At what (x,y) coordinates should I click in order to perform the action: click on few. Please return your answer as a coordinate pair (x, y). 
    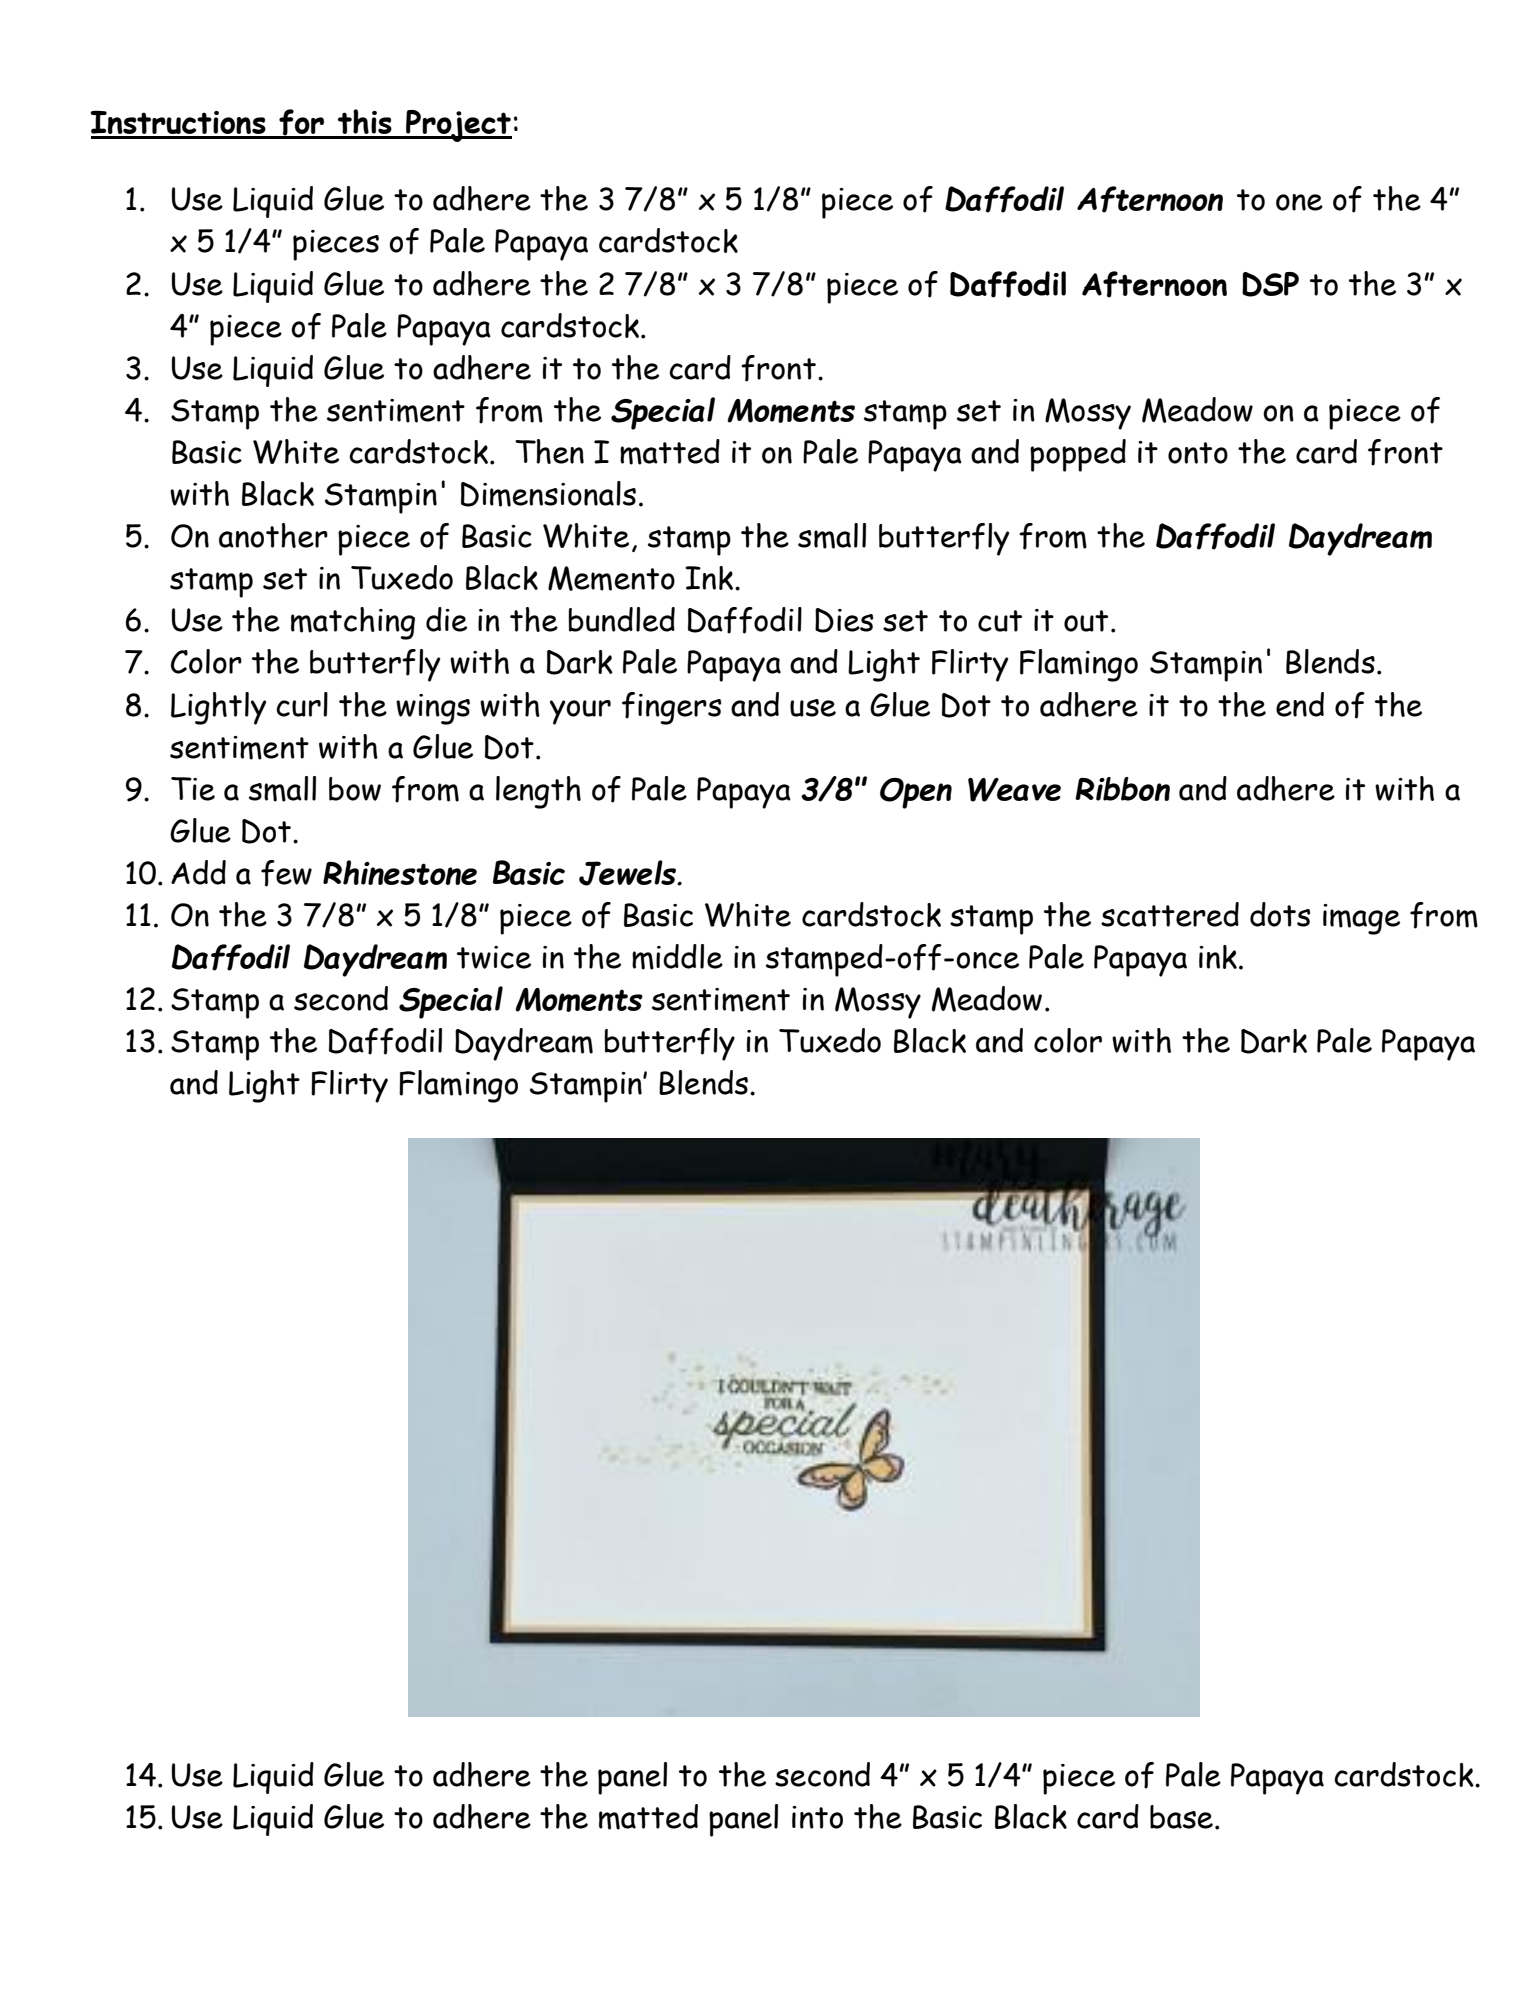
    Looking at the image, I should click on (286, 873).
